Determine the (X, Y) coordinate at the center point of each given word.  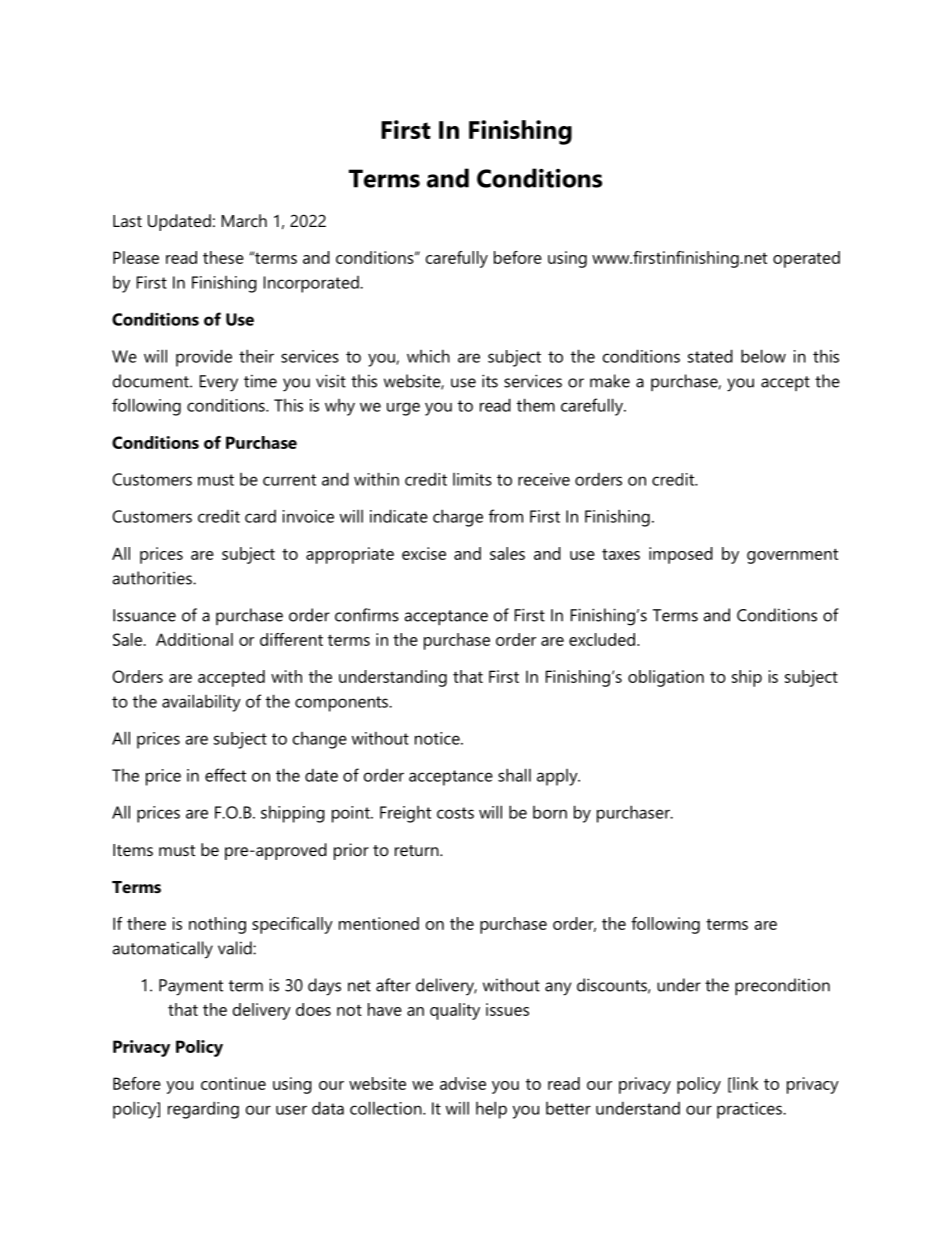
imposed (681, 555)
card (260, 516)
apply (558, 777)
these (223, 257)
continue (233, 1083)
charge (458, 518)
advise (463, 1083)
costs (455, 813)
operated (806, 259)
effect (225, 775)
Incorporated (312, 284)
